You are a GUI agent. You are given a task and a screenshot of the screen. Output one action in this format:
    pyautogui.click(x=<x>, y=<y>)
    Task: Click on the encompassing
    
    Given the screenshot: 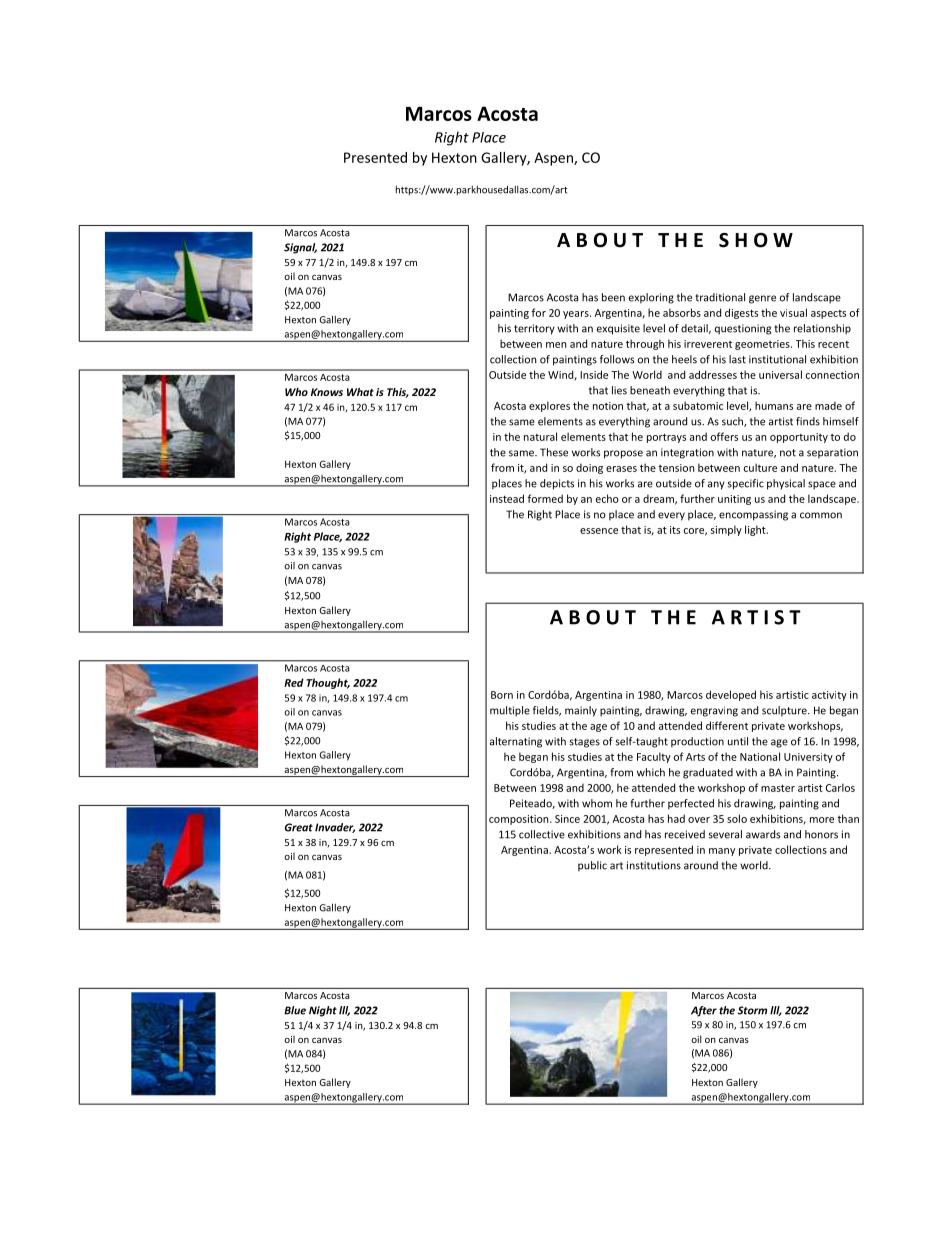 What is the action you would take?
    pyautogui.click(x=753, y=515)
